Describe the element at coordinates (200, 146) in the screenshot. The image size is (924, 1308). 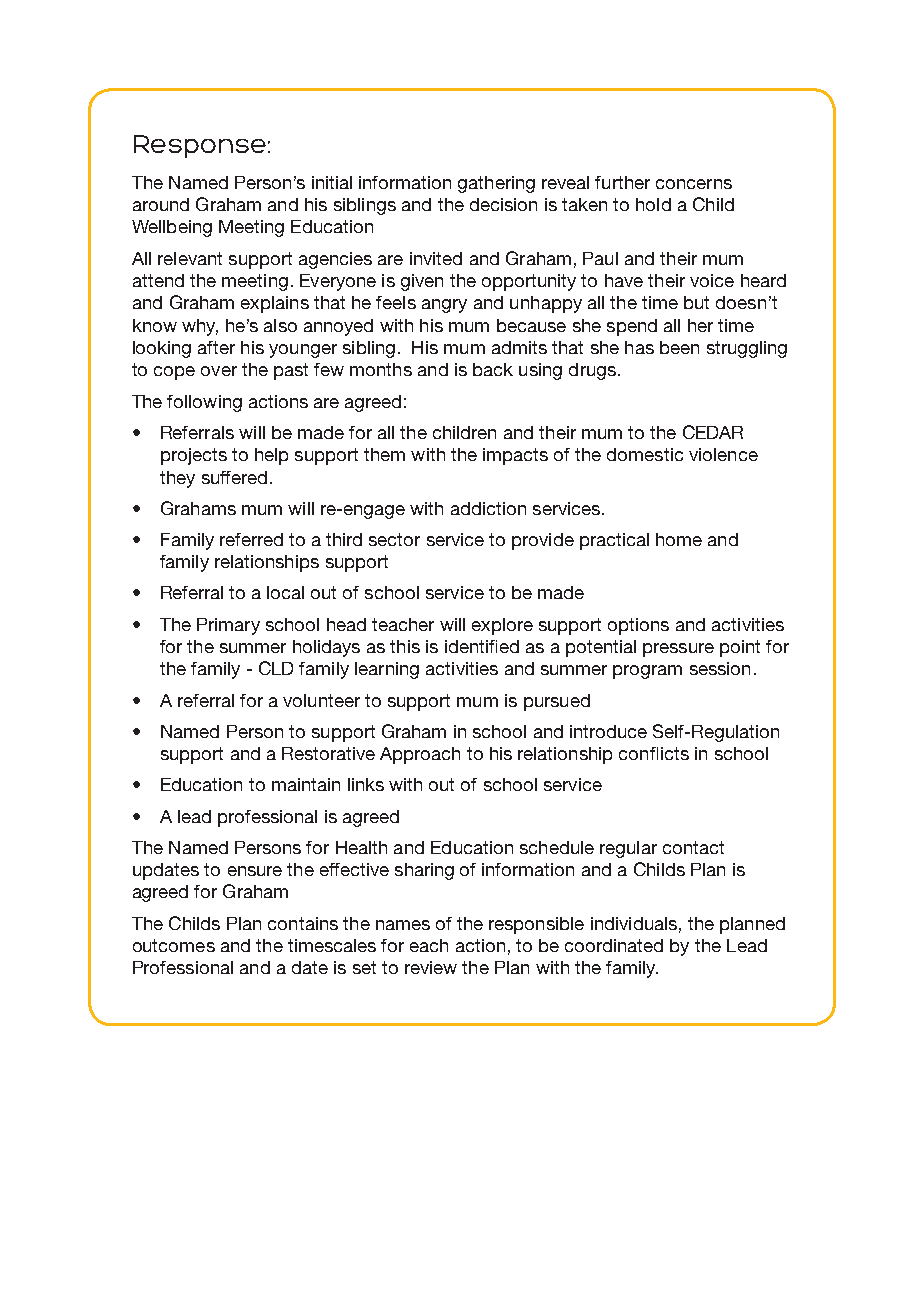
I see `Response` at that location.
